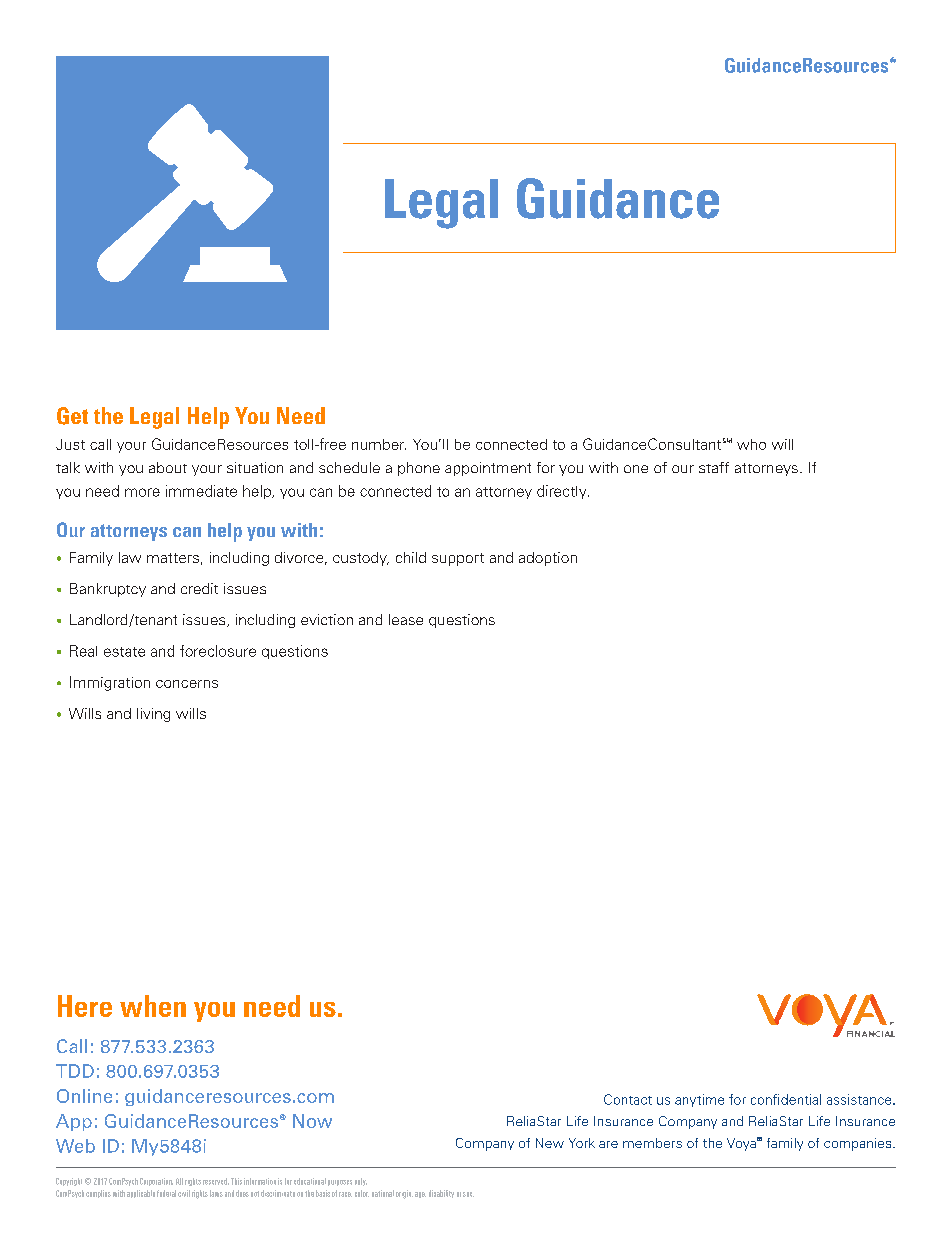 This page has width=952, height=1233. Describe the element at coordinates (187, 684) in the page. I see `concerns` at that location.
